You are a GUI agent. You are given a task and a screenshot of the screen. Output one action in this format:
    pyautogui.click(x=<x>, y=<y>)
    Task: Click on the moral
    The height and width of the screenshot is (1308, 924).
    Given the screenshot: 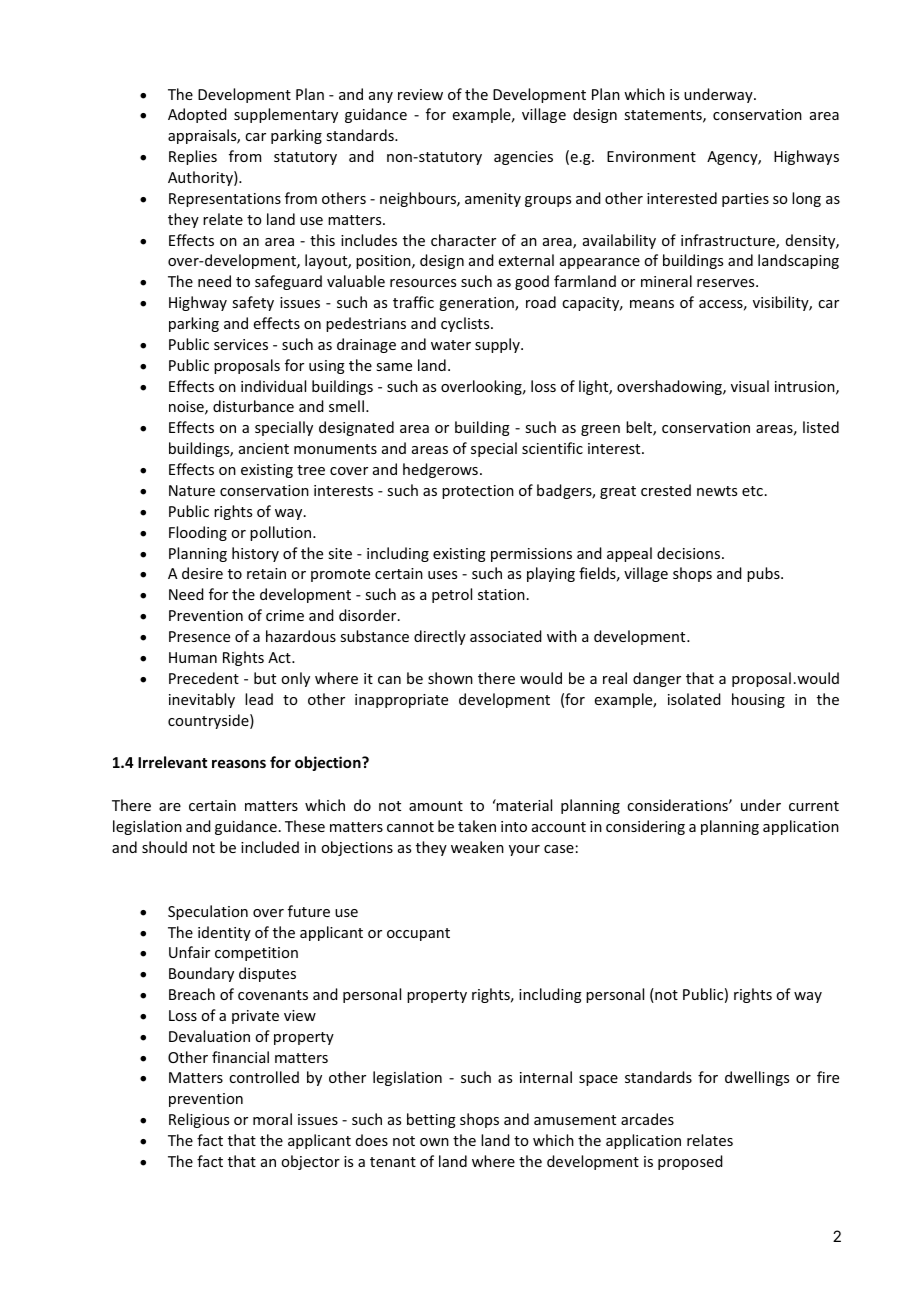 What is the action you would take?
    pyautogui.click(x=272, y=1119)
